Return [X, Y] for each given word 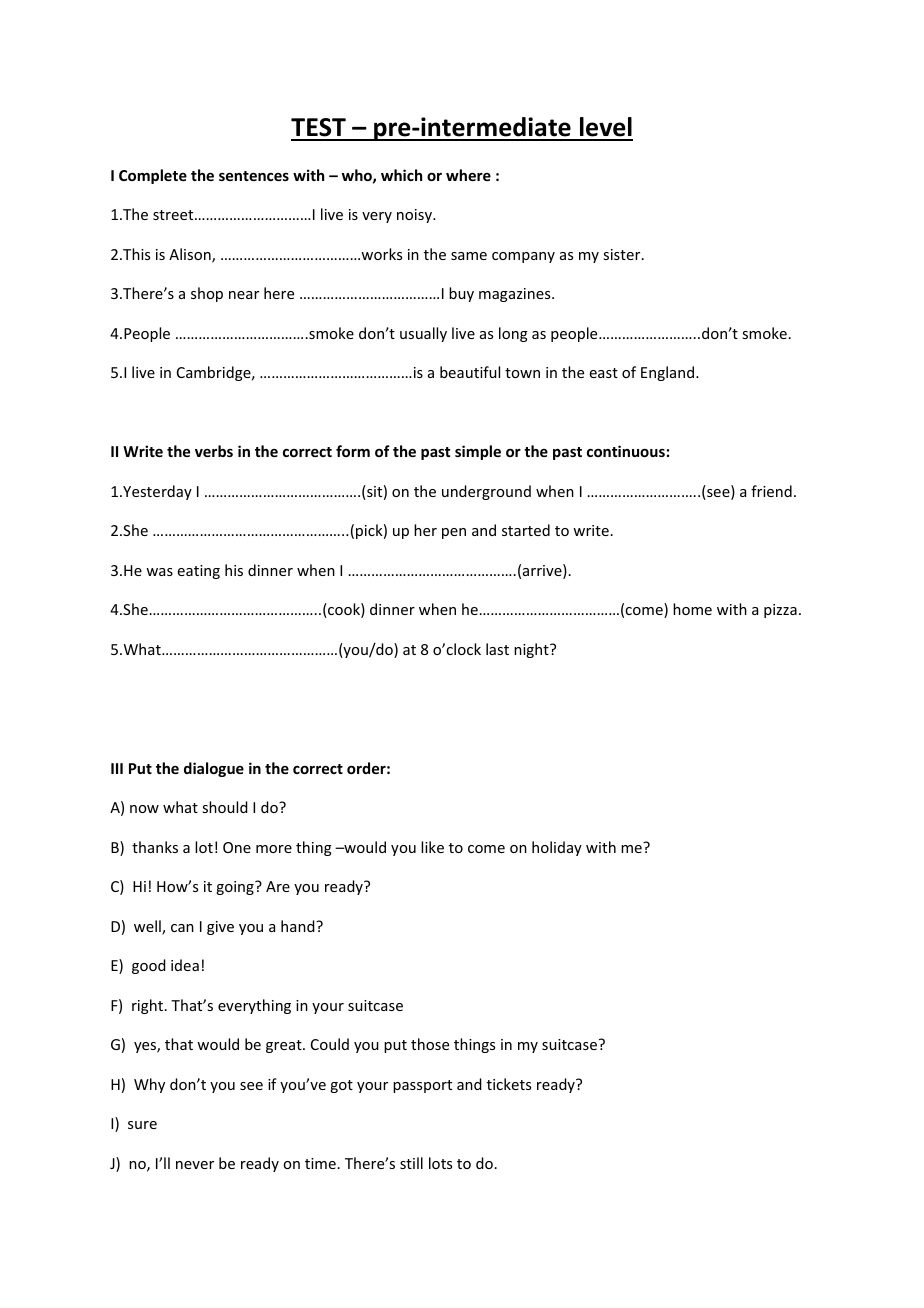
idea [185, 965]
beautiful [470, 372]
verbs [214, 451]
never [195, 1165]
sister [623, 254]
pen [454, 533]
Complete [153, 176]
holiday [557, 848]
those [430, 1044]
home [692, 609]
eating [199, 572]
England [669, 373]
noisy [415, 216]
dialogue [214, 769]
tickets [509, 1084]
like [432, 847]
